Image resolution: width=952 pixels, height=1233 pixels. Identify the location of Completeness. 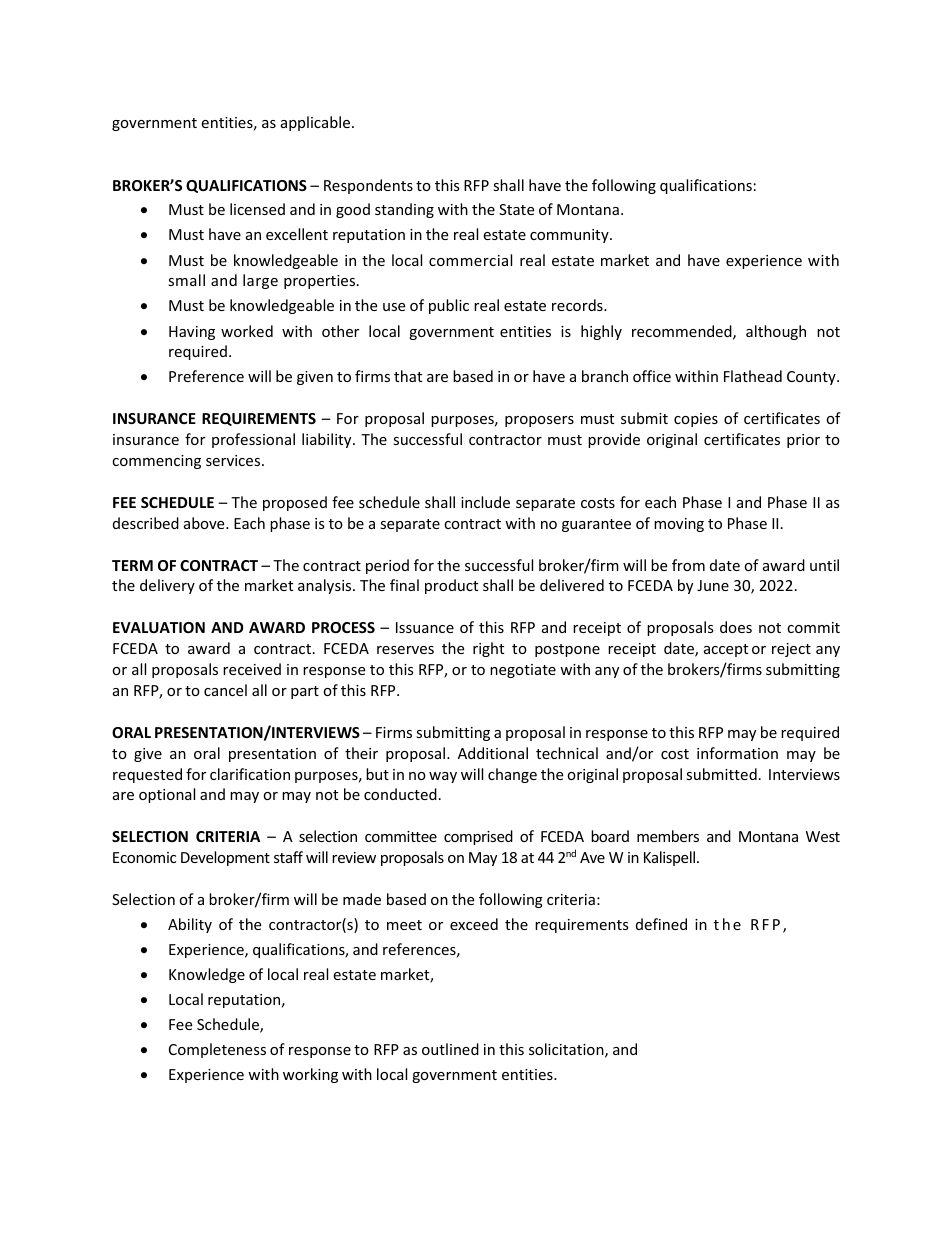
(217, 1050).
